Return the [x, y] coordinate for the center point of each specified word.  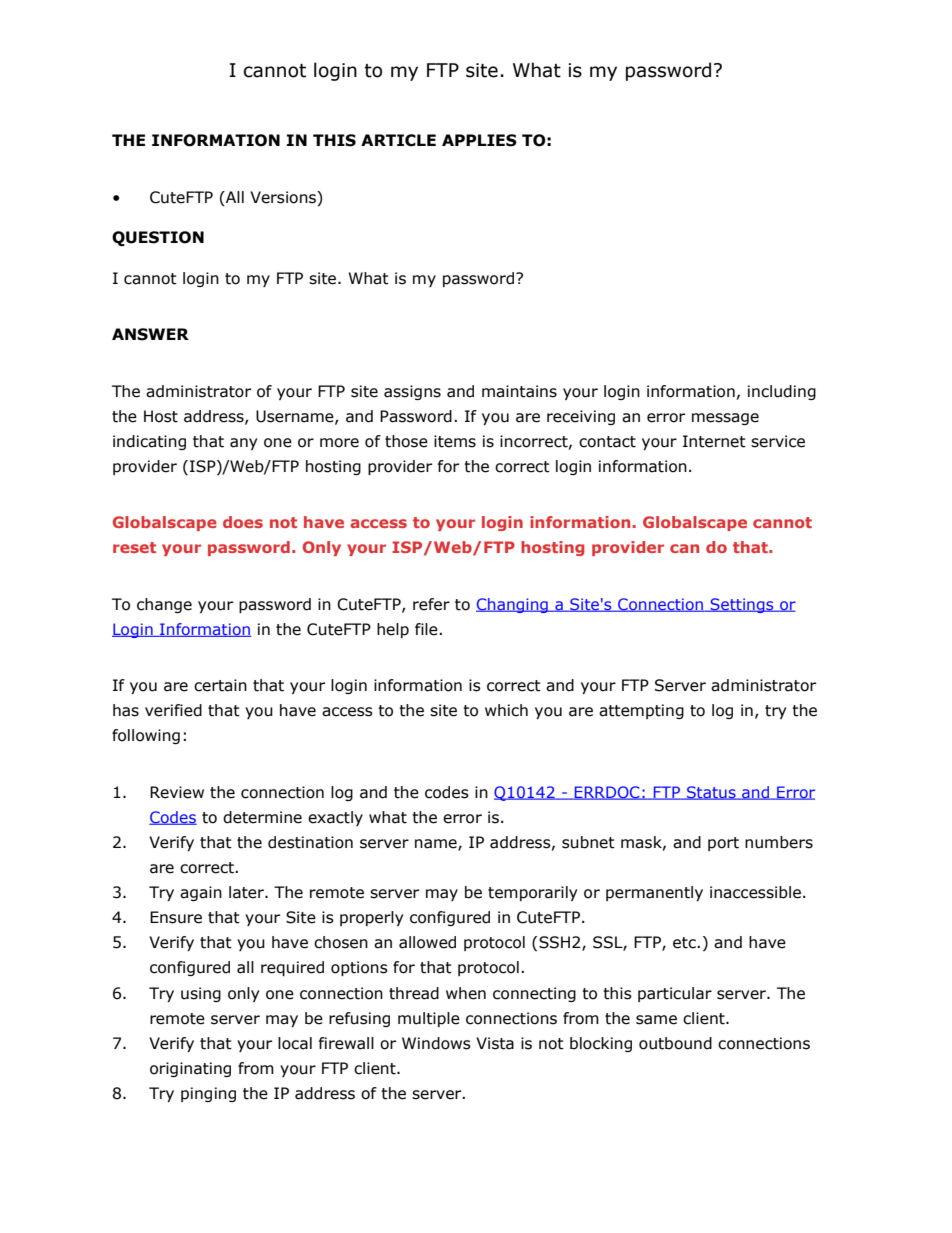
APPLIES [479, 140]
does [243, 522]
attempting [641, 711]
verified [173, 710]
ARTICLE [398, 140]
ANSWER [150, 334]
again [201, 893]
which [506, 710]
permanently [654, 893]
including [782, 392]
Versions [284, 197]
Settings [742, 605]
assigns [412, 392]
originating [190, 1069]
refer [431, 604]
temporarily [532, 893]
